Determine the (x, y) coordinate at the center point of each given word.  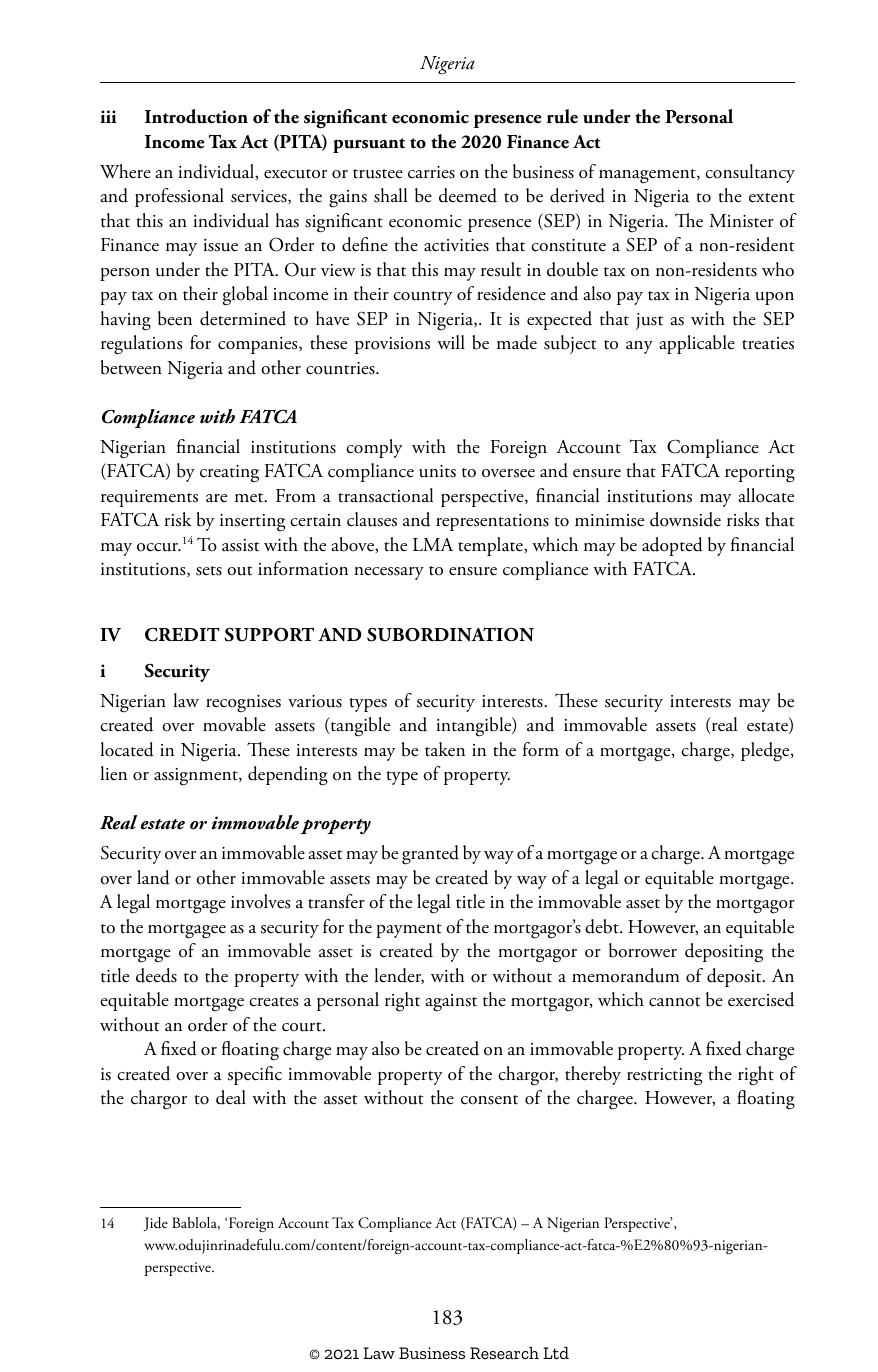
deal (231, 1097)
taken (445, 749)
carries (431, 172)
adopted (672, 546)
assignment (197, 777)
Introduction (196, 116)
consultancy (750, 173)
